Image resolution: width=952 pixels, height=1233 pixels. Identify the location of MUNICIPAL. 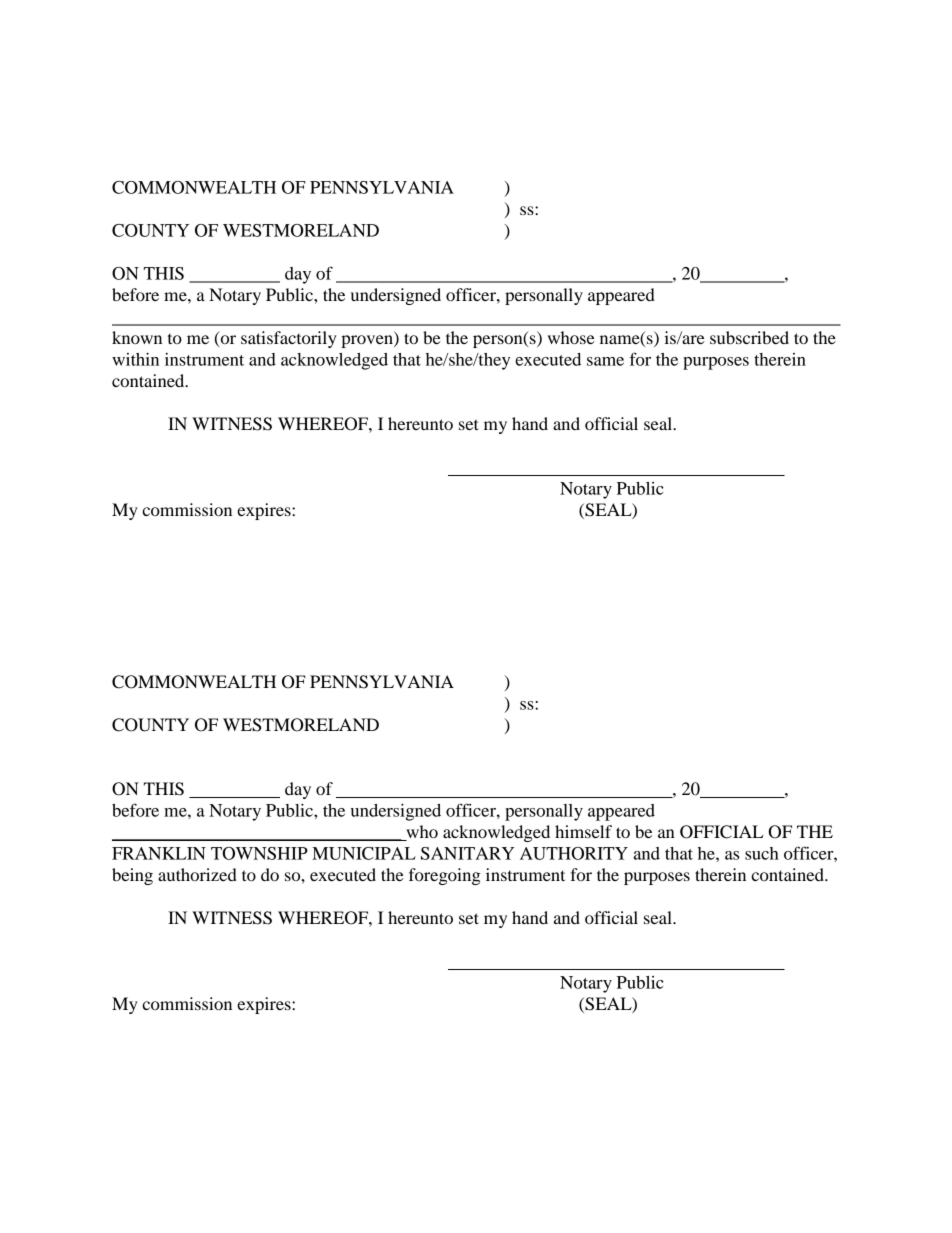
(364, 853).
